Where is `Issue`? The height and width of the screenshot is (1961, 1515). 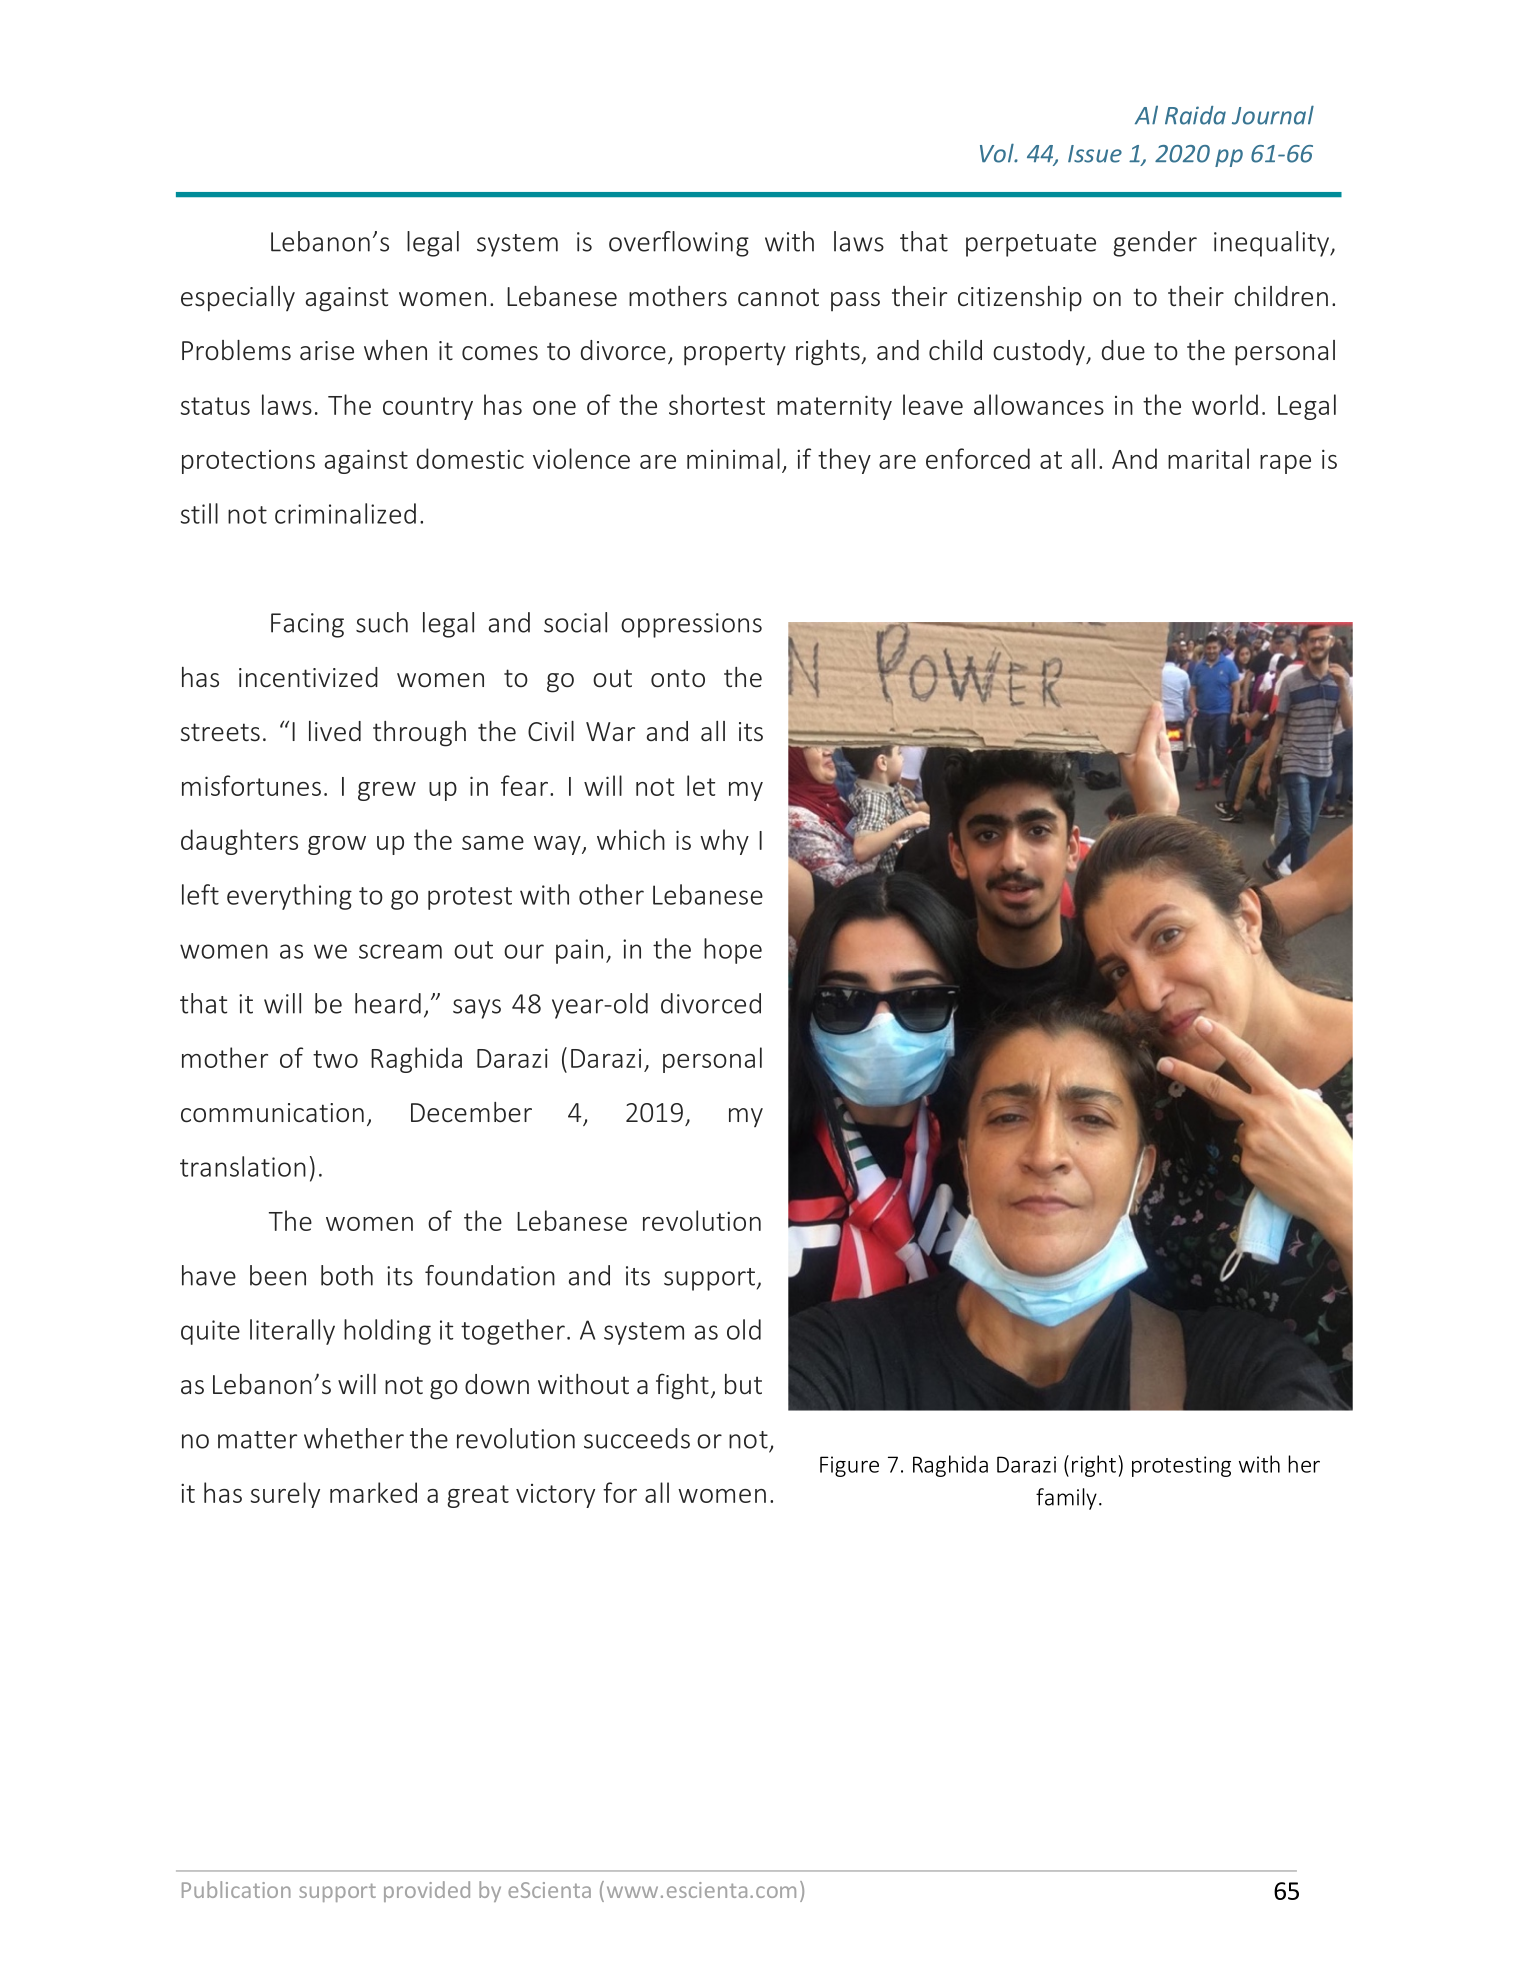 Issue is located at coordinates (1095, 154).
